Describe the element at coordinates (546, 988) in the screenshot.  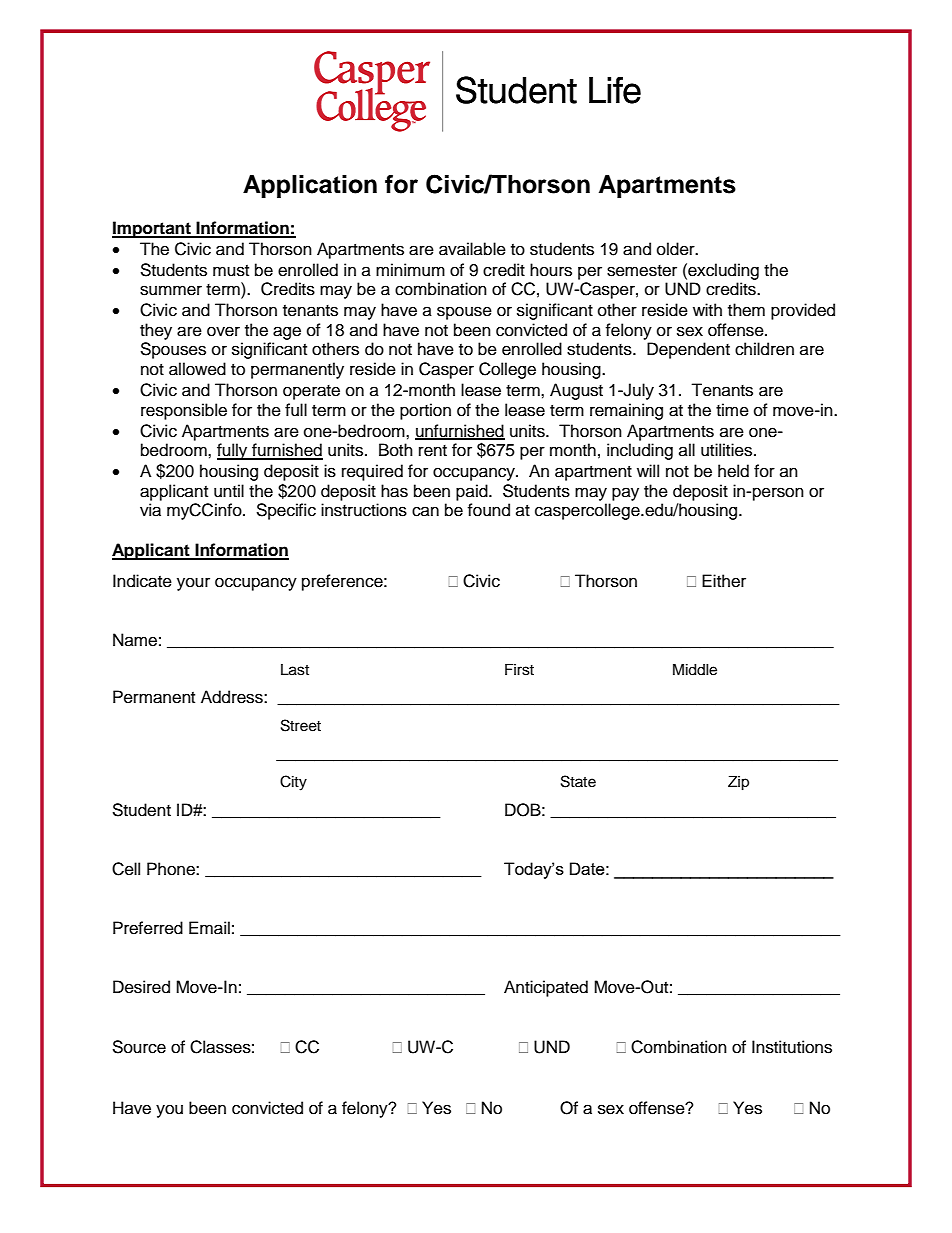
I see `Anticipated` at that location.
